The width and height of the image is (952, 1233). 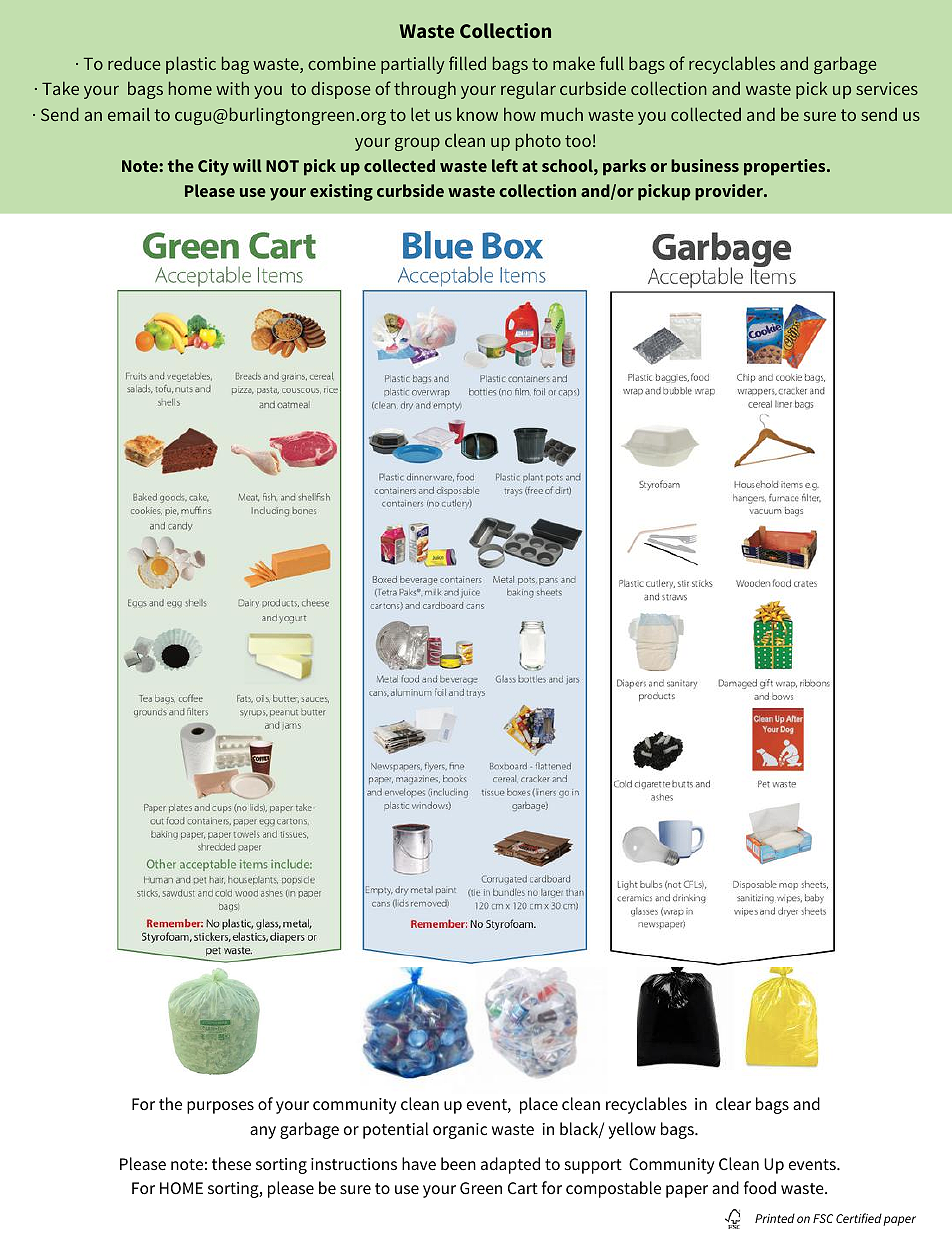 I want to click on purposes, so click(x=220, y=1107).
